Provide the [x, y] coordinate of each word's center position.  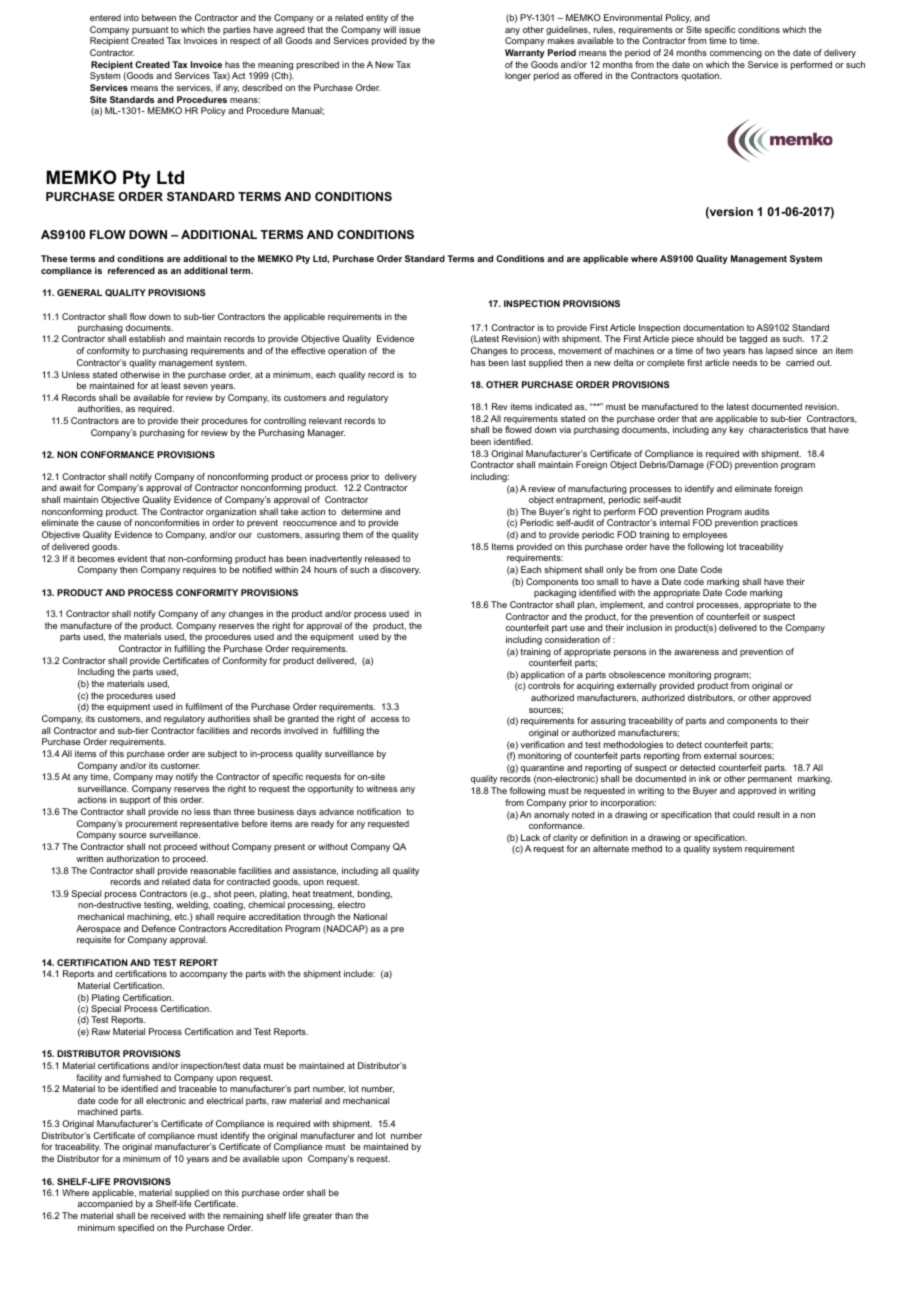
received [168, 1215]
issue [410, 29]
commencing [736, 53]
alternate [611, 848]
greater [318, 1217]
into [131, 17]
